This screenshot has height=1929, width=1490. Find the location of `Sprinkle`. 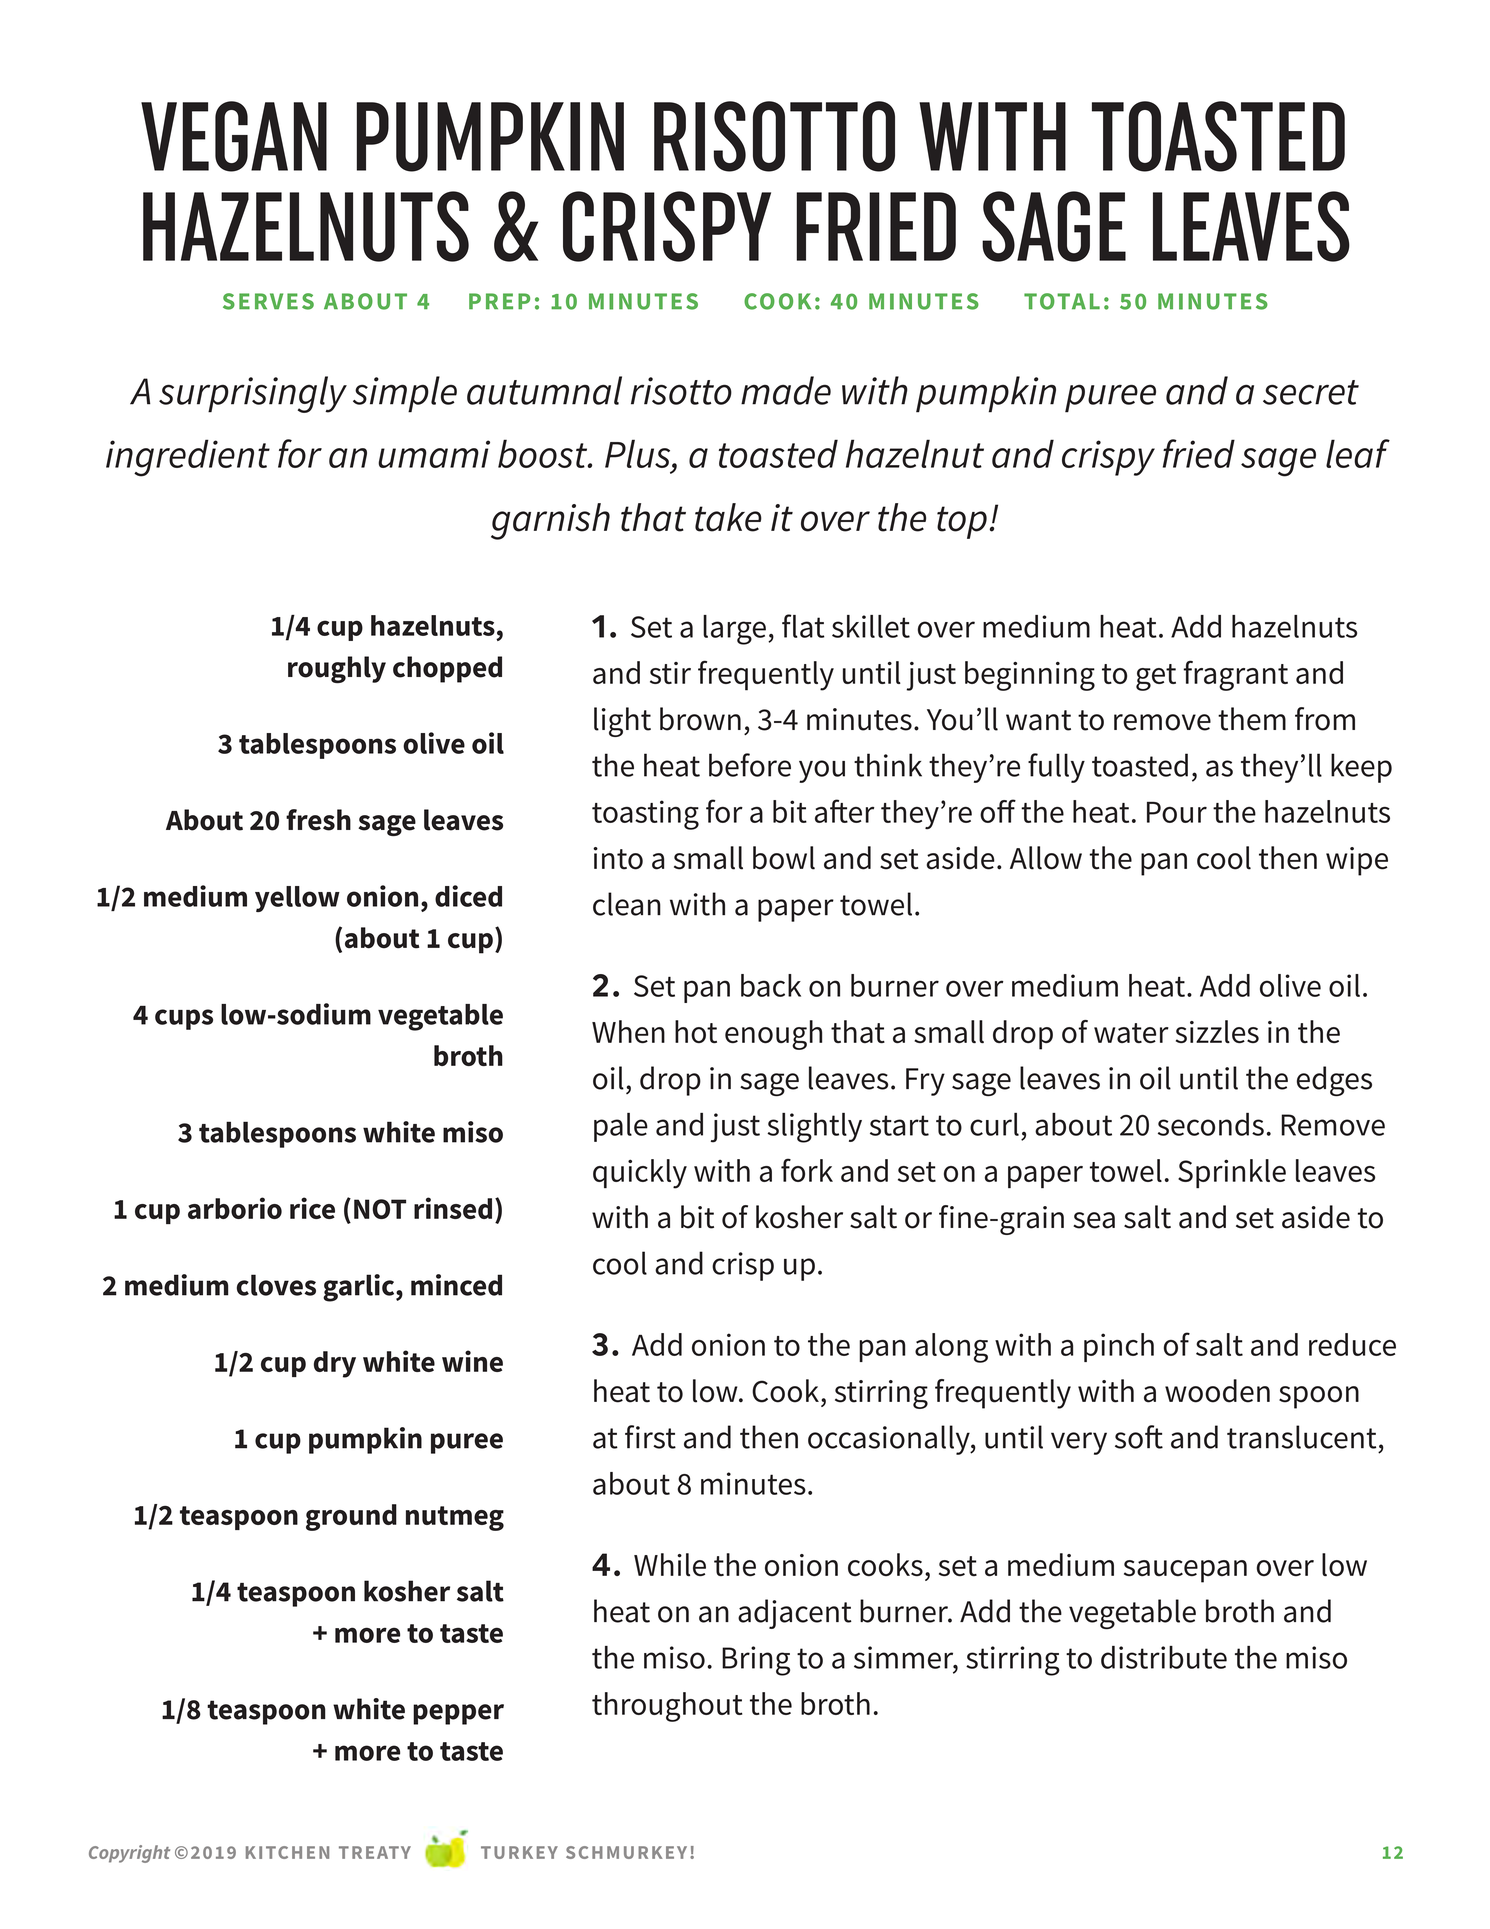

Sprinkle is located at coordinates (1232, 1173).
